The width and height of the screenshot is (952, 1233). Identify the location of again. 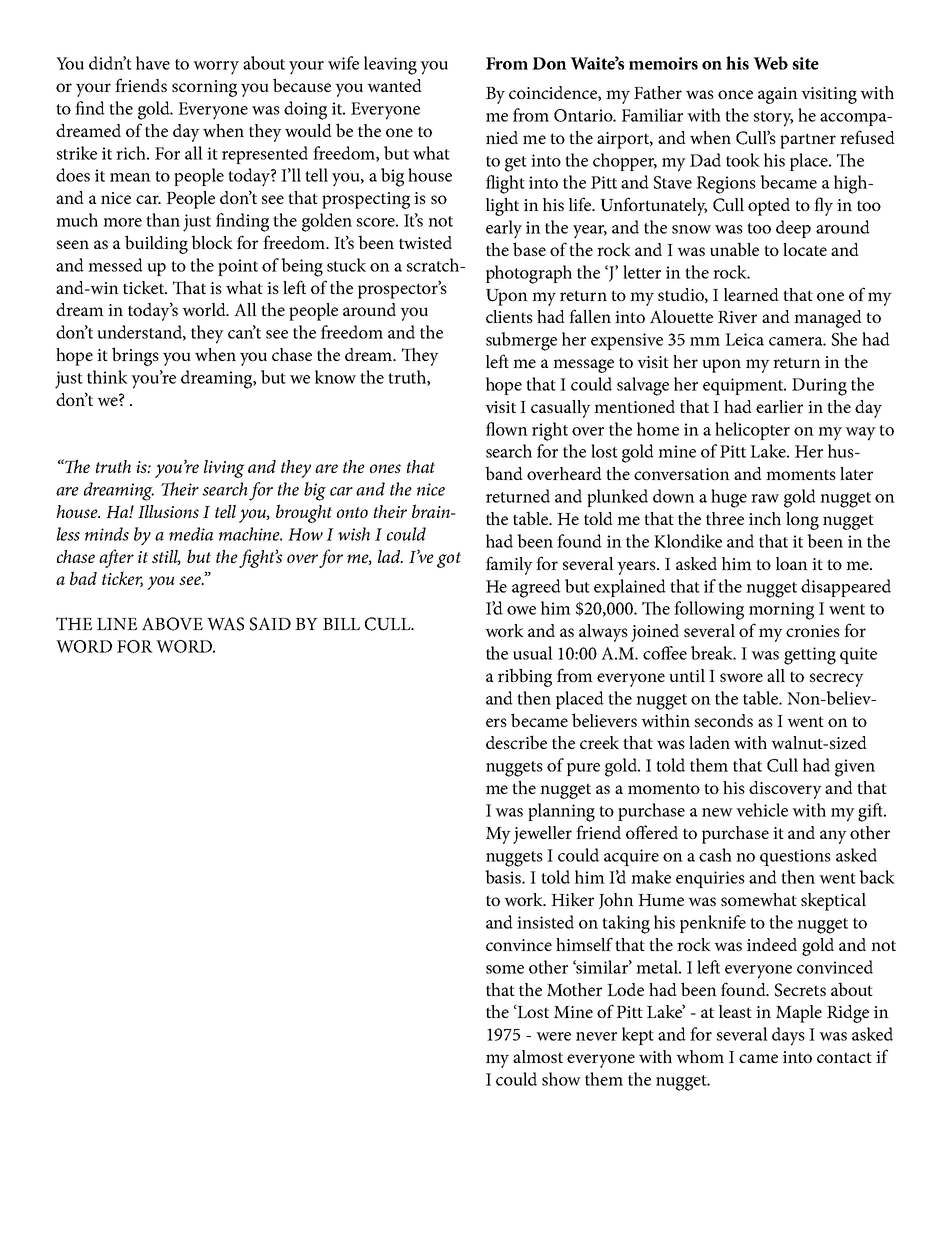
(778, 95).
